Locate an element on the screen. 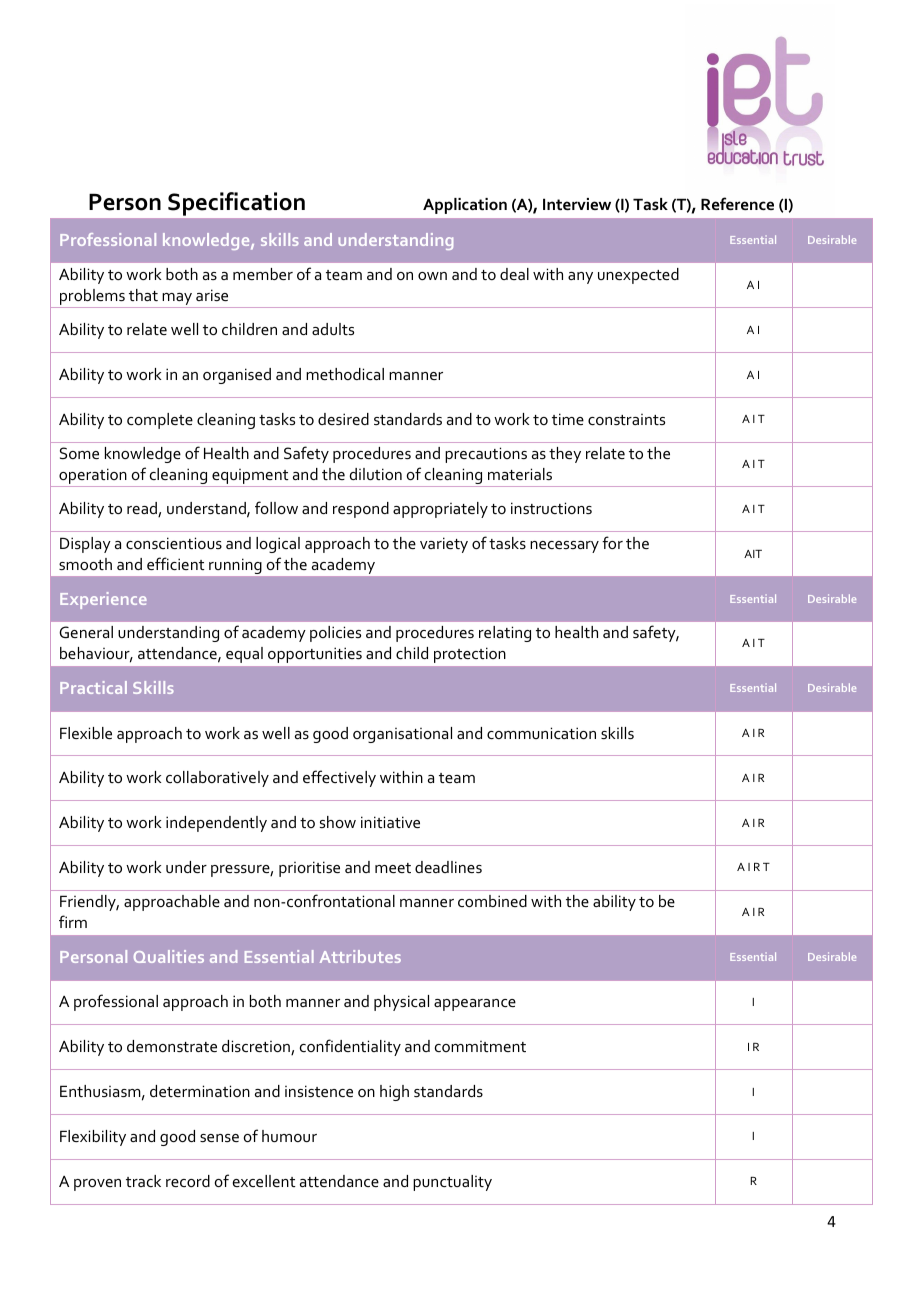 This screenshot has height=1308, width=924. punctuality is located at coordinates (452, 1183).
